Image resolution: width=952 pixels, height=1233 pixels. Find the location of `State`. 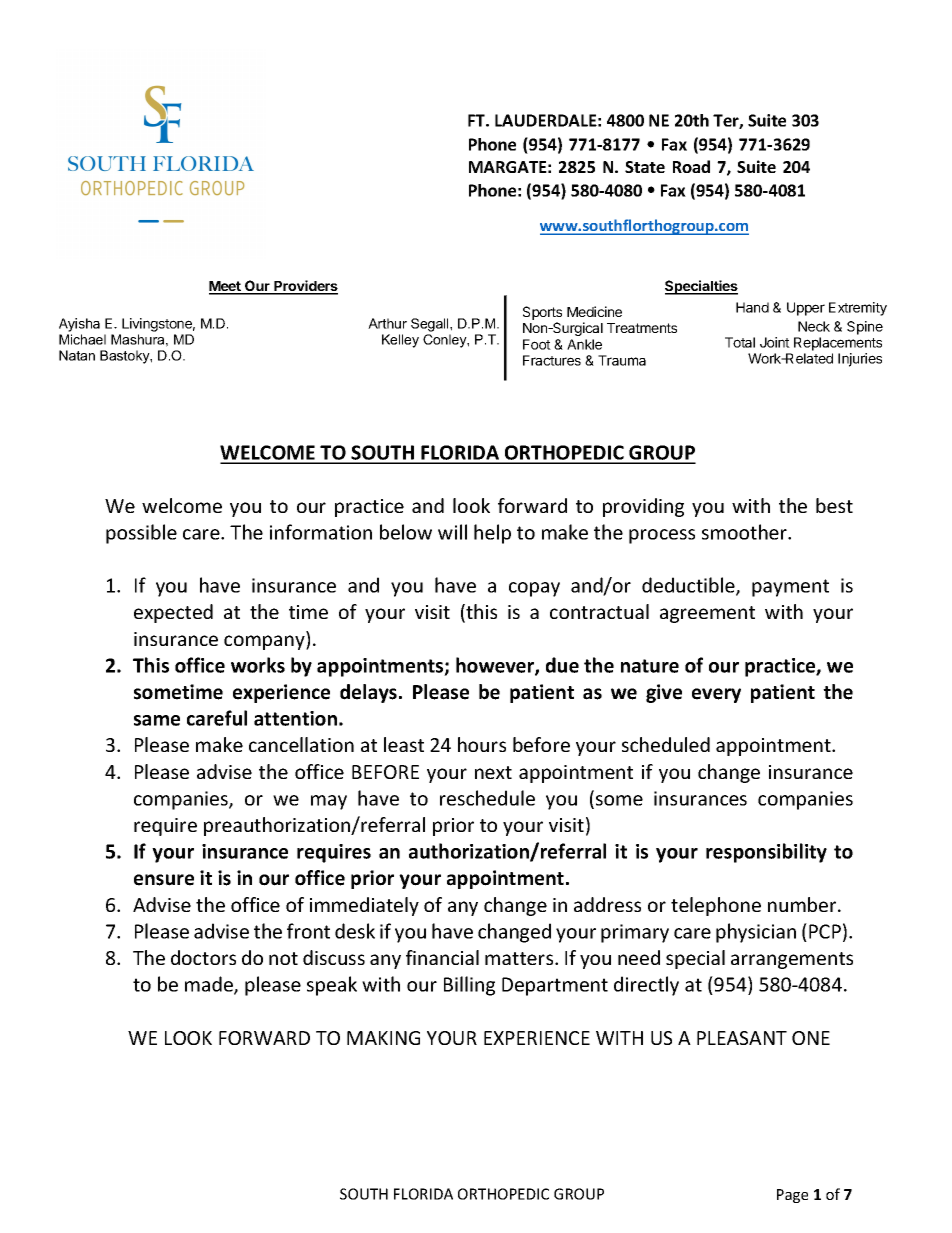

State is located at coordinates (645, 167).
